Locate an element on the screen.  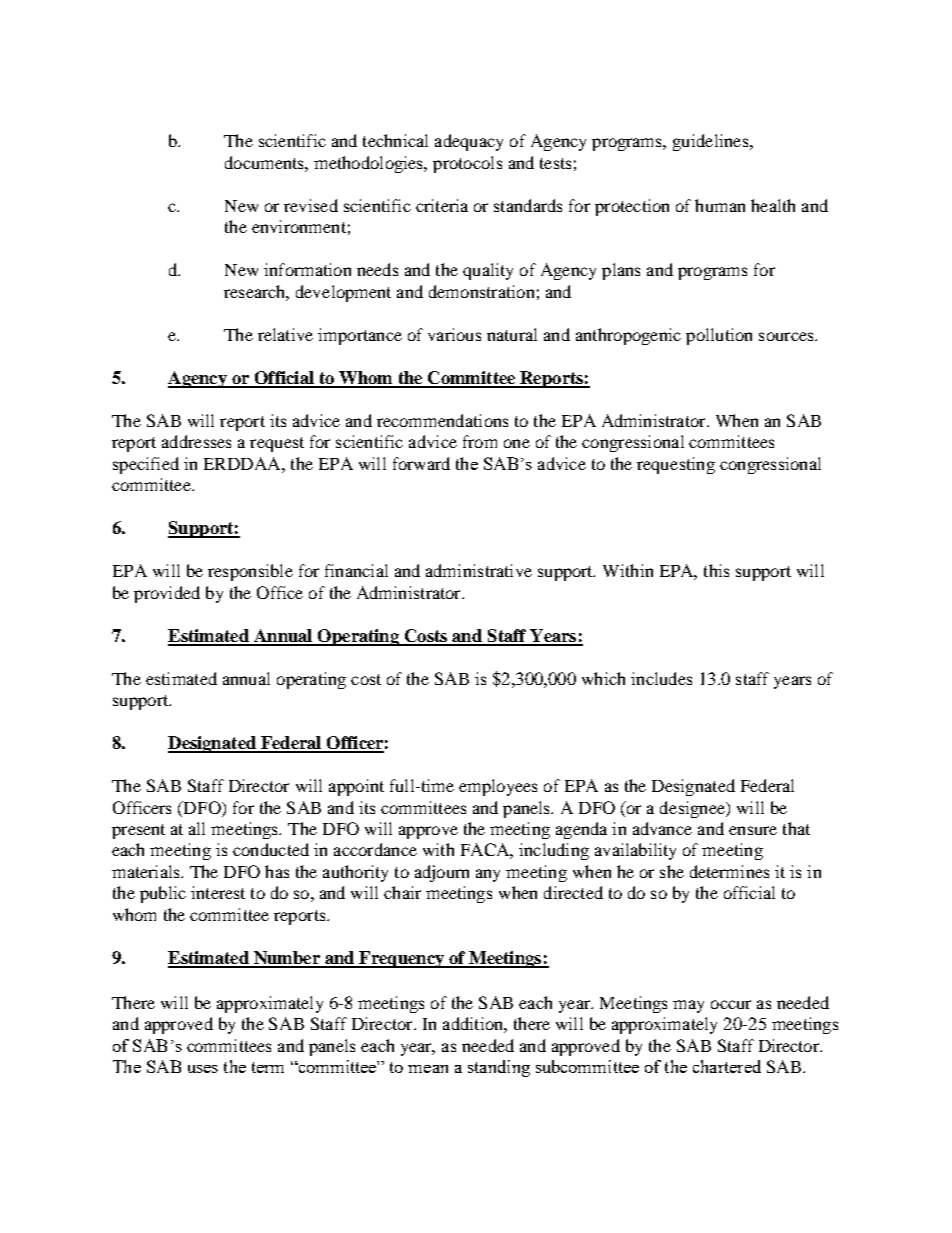
protocols is located at coordinates (467, 164).
